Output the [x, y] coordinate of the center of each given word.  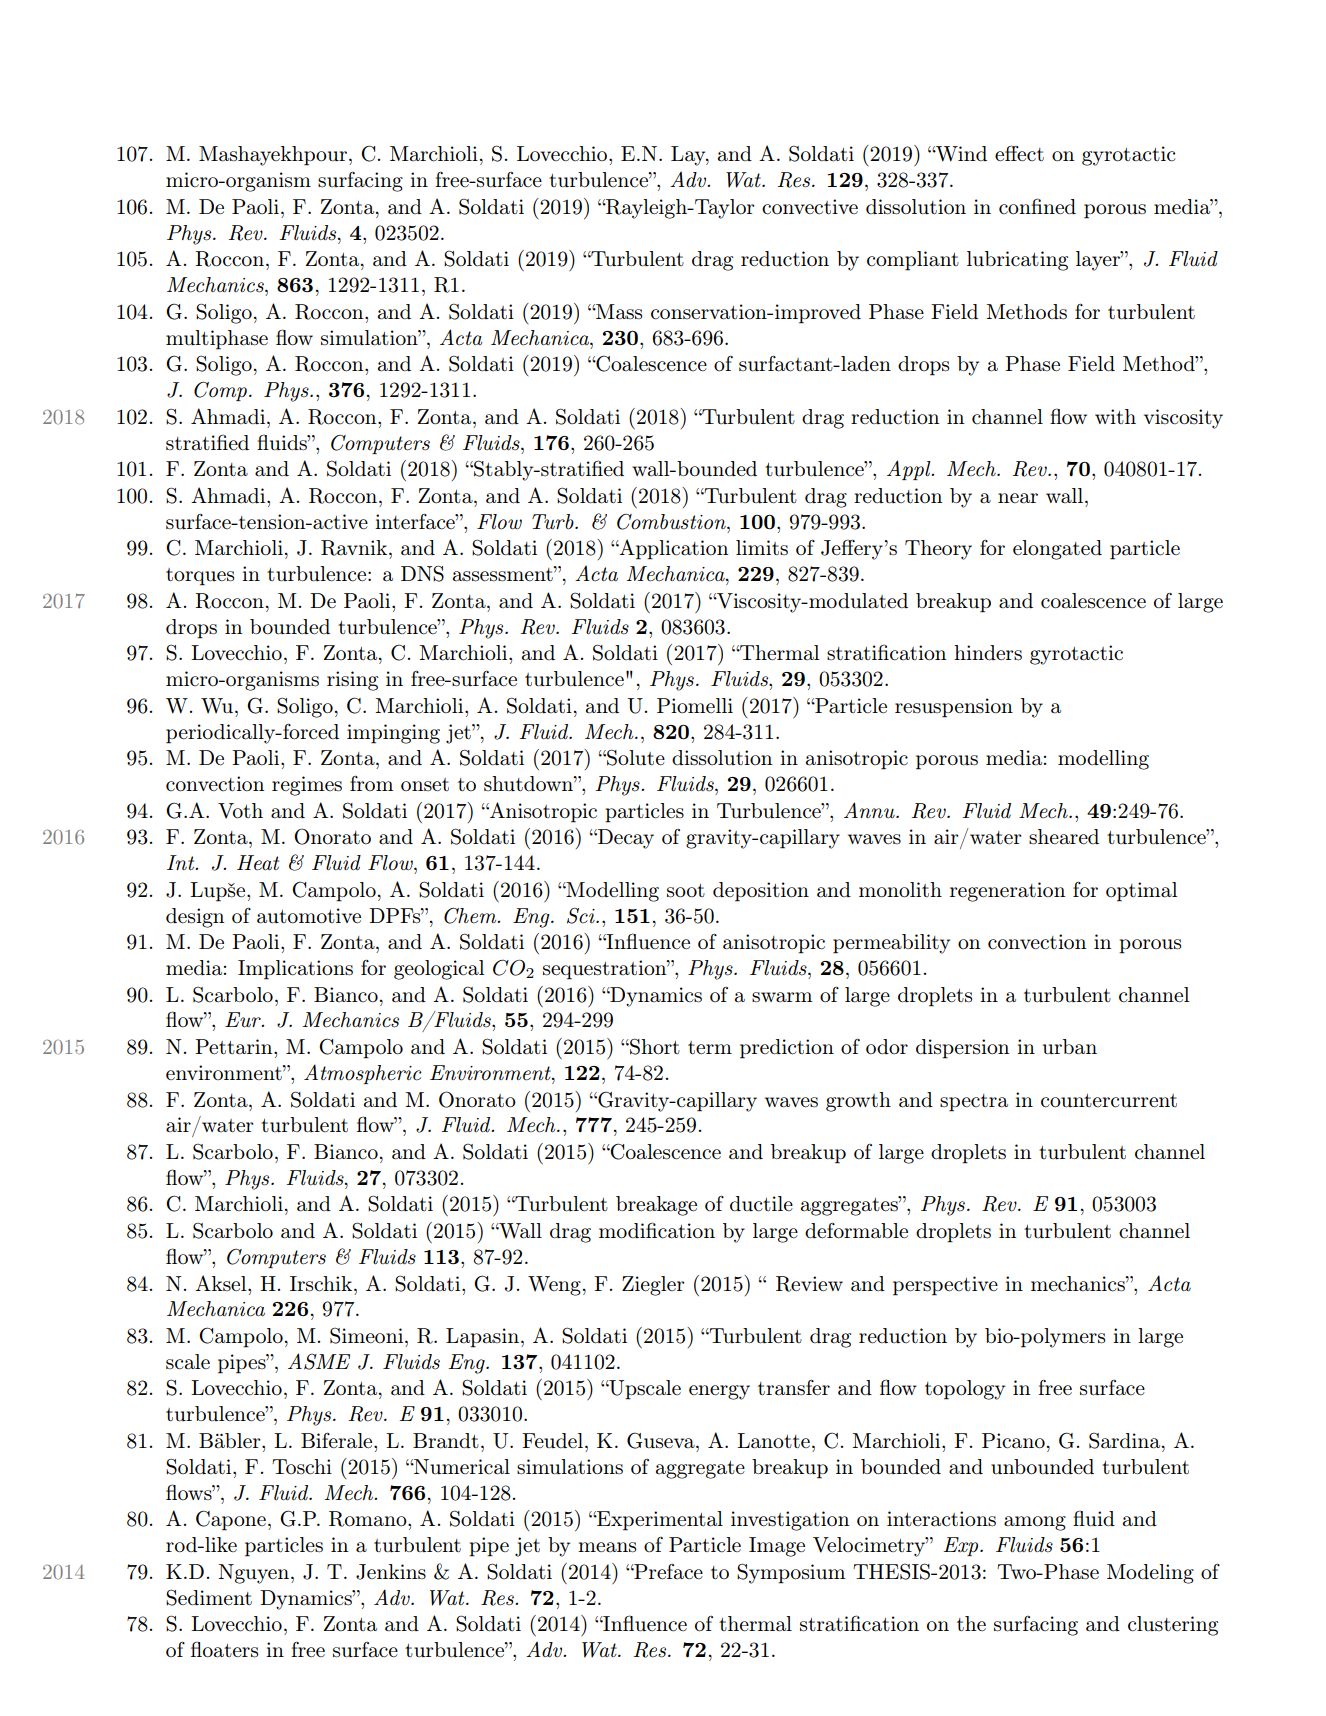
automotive [309, 916]
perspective [945, 1286]
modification [657, 1230]
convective [810, 207]
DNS [422, 573]
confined [1037, 206]
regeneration [1008, 892]
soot [686, 891]
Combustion [672, 522]
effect [1019, 153]
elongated [1057, 550]
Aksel [222, 1283]
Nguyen [255, 1574]
